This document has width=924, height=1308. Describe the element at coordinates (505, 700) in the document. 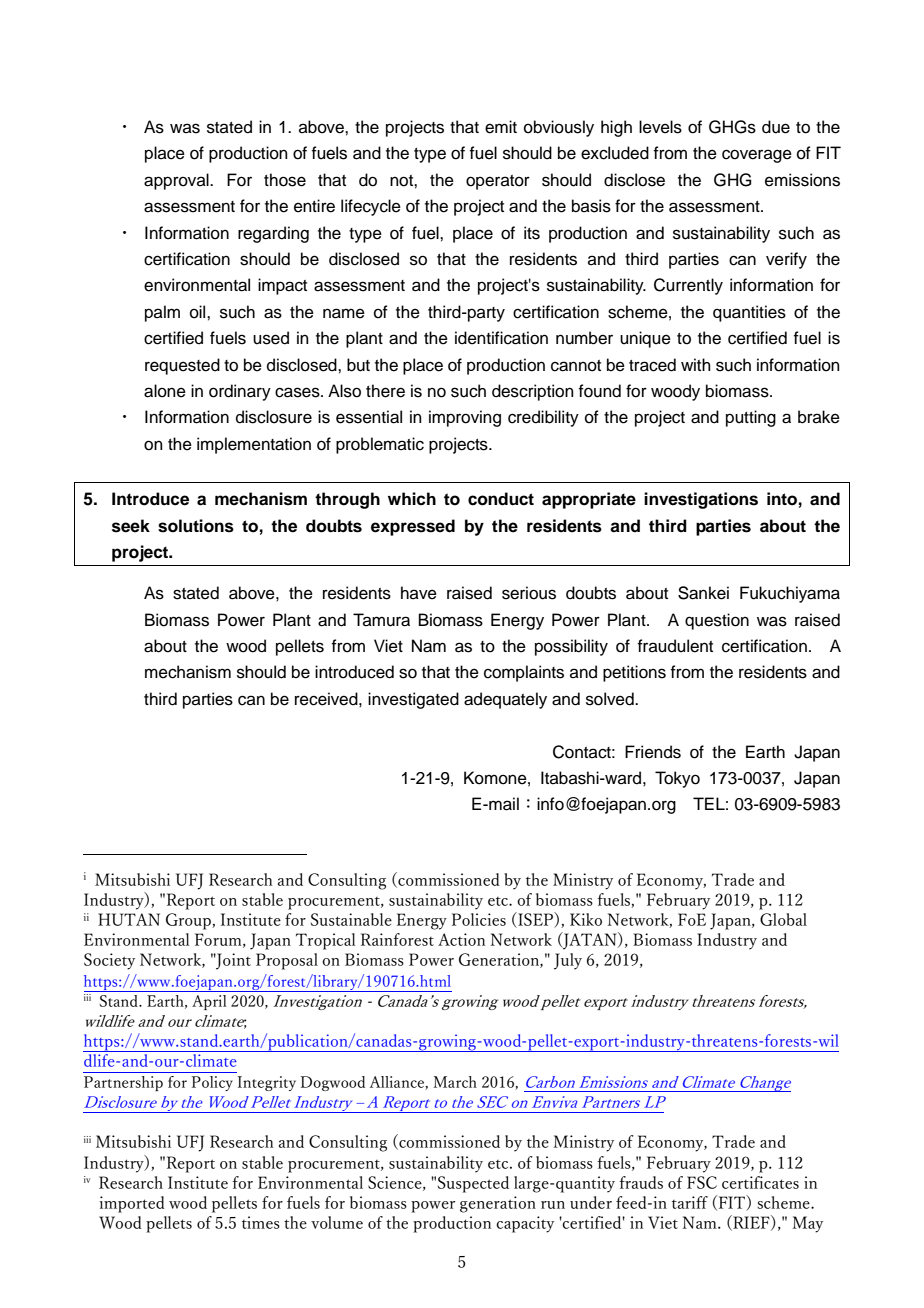

I see `adequately` at that location.
